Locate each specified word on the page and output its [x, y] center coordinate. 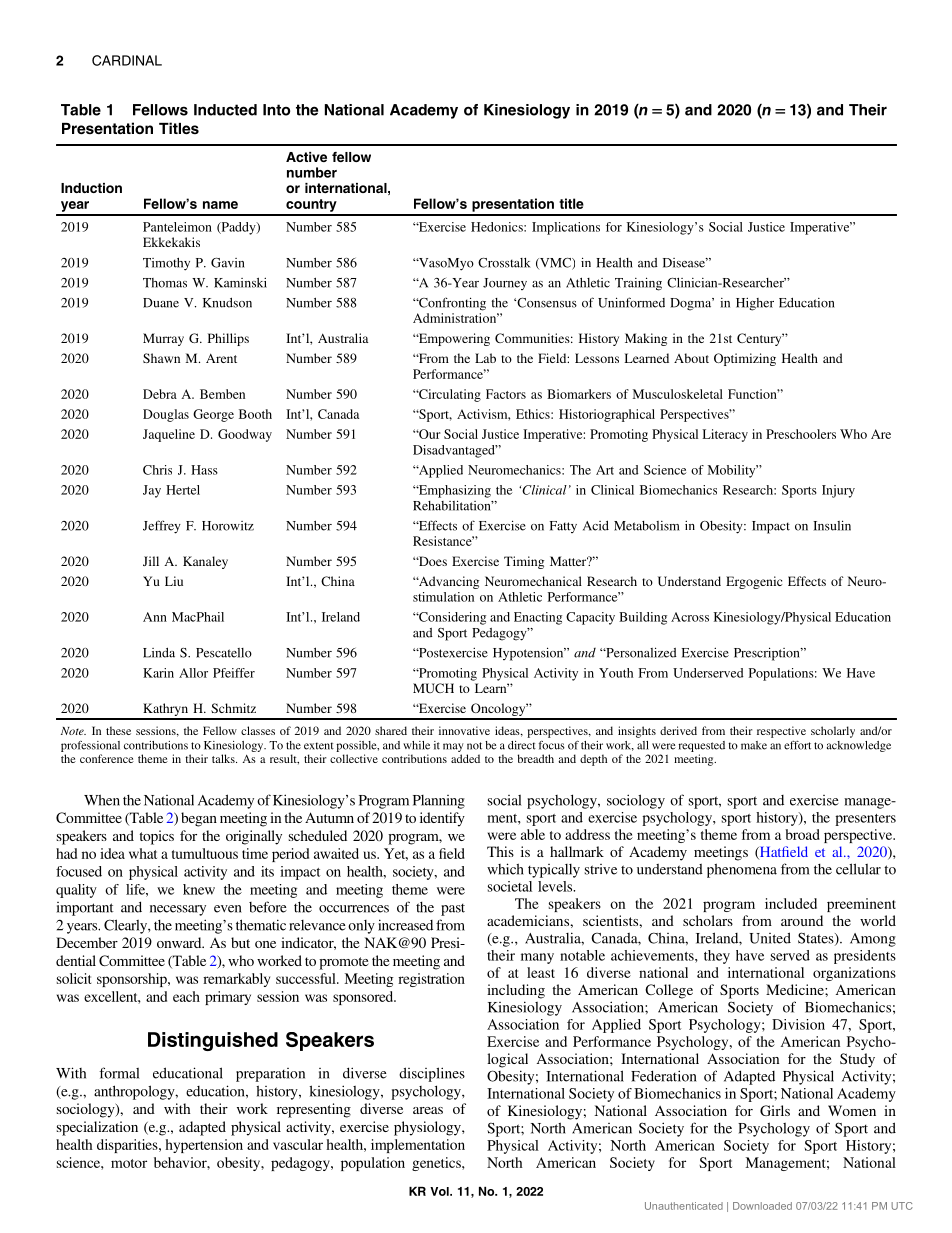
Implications [566, 228]
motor [129, 1163]
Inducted [225, 110]
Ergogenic [754, 582]
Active [306, 157]
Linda [159, 652]
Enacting [538, 618]
